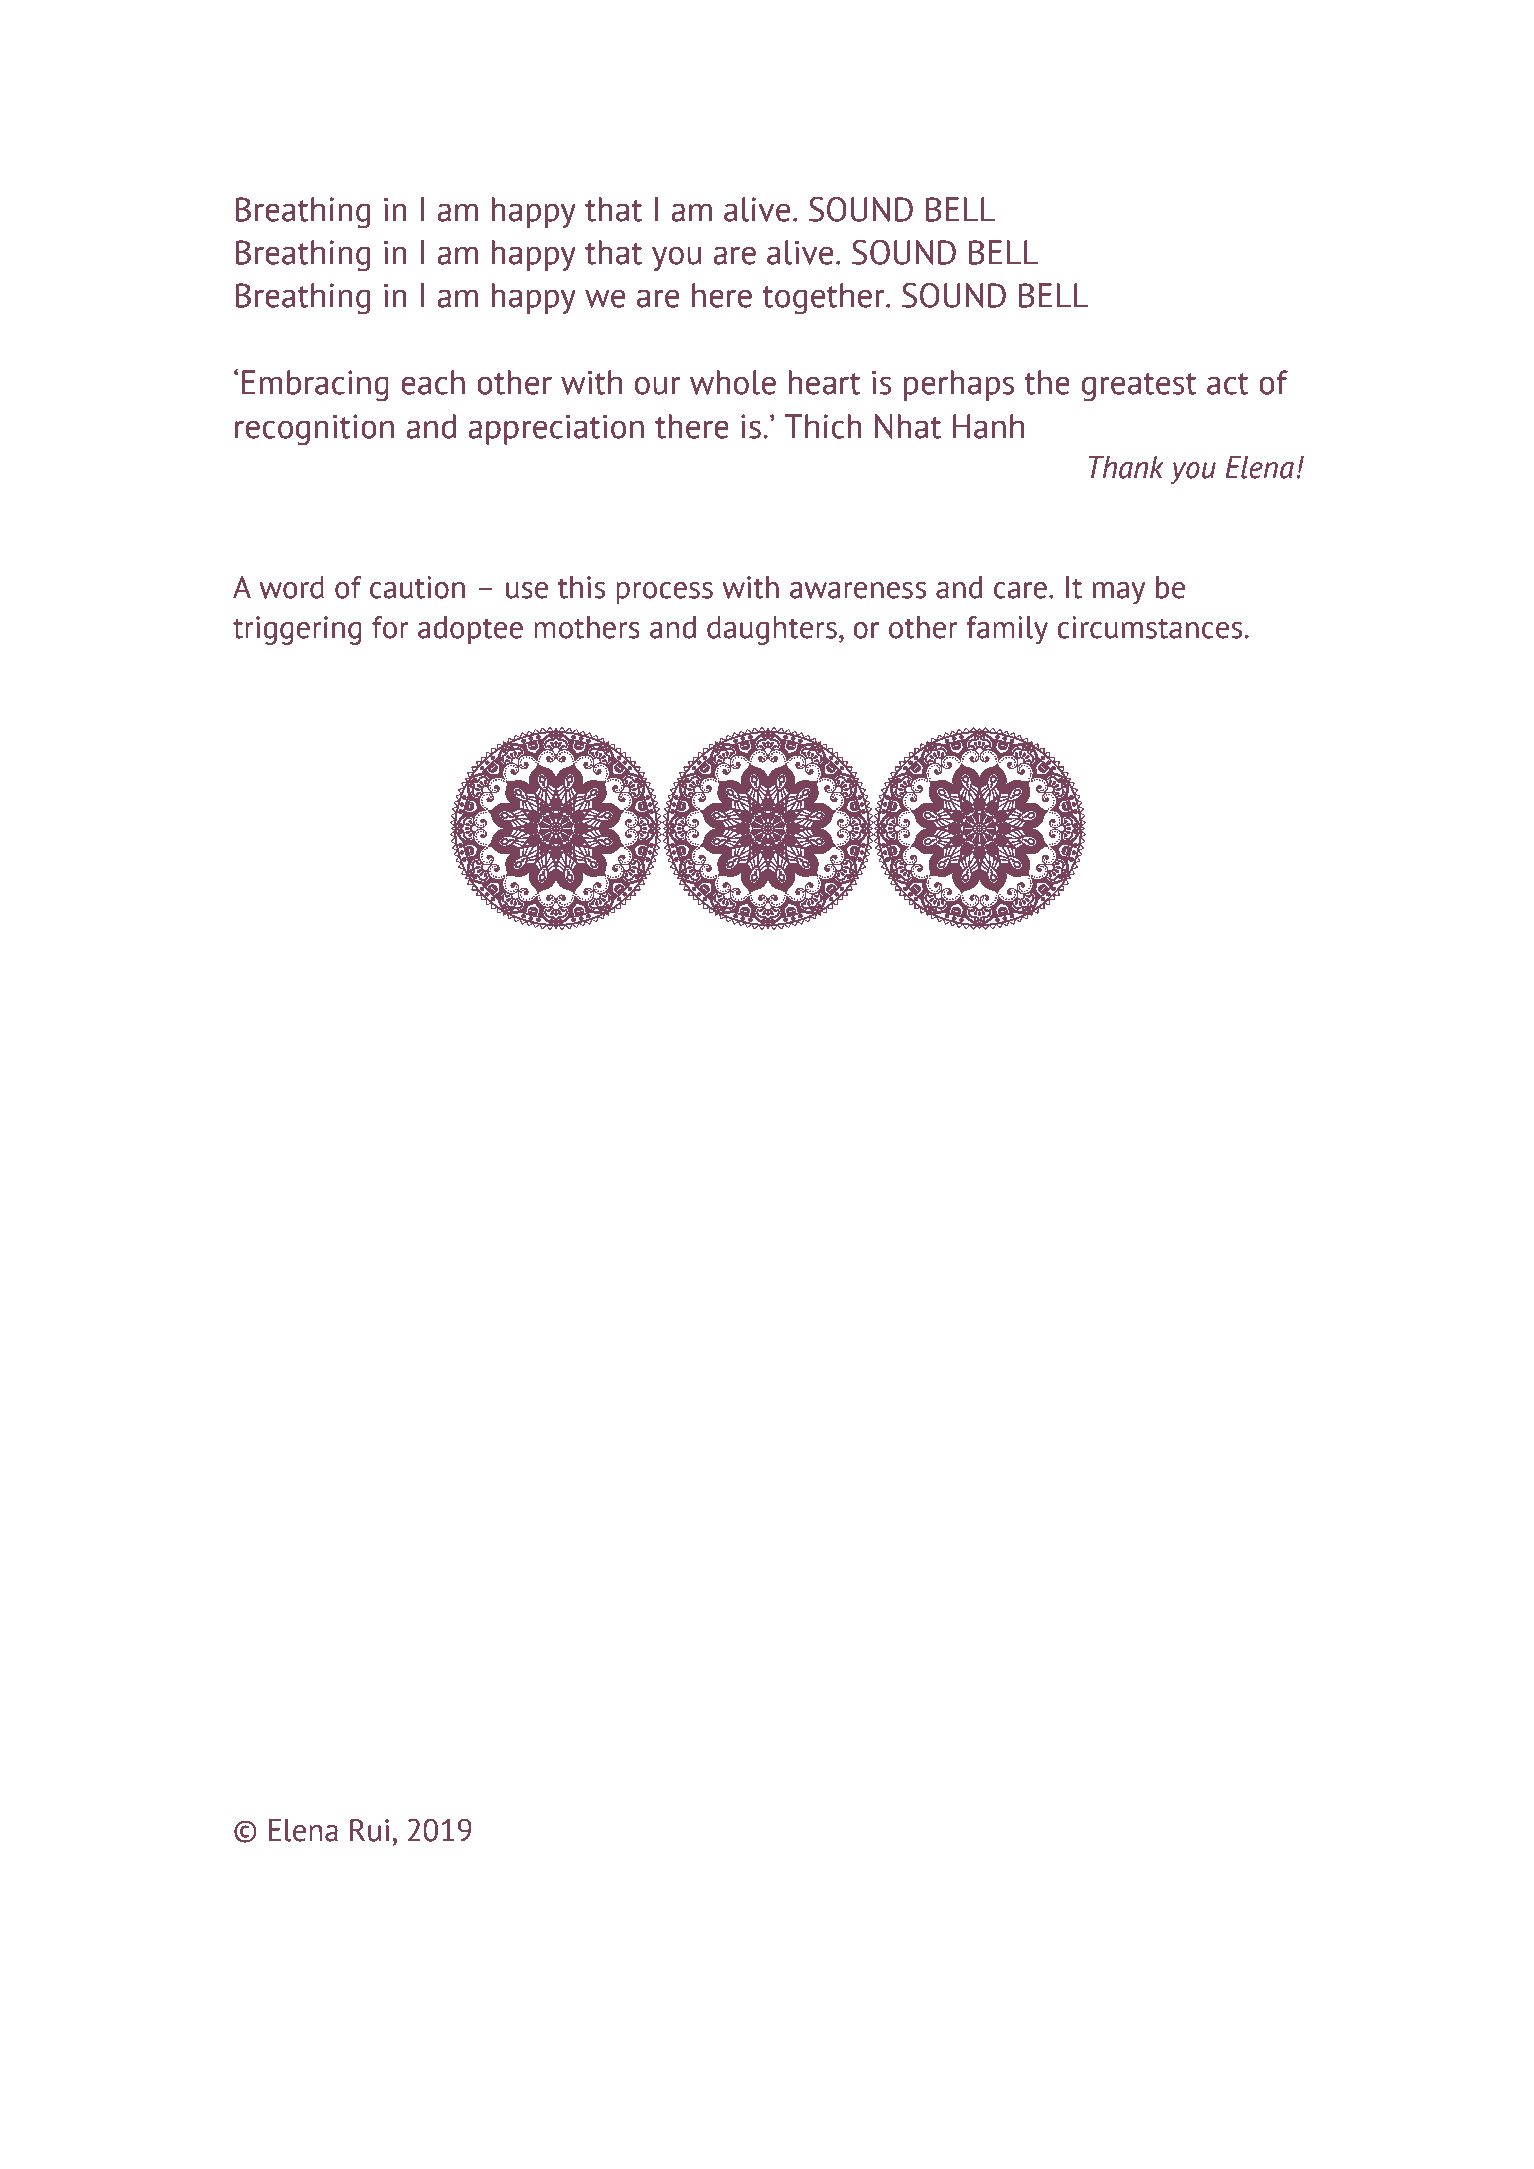 This image has width=1534, height=2169. What do you see at coordinates (369, 1830) in the image?
I see `Rui` at bounding box center [369, 1830].
